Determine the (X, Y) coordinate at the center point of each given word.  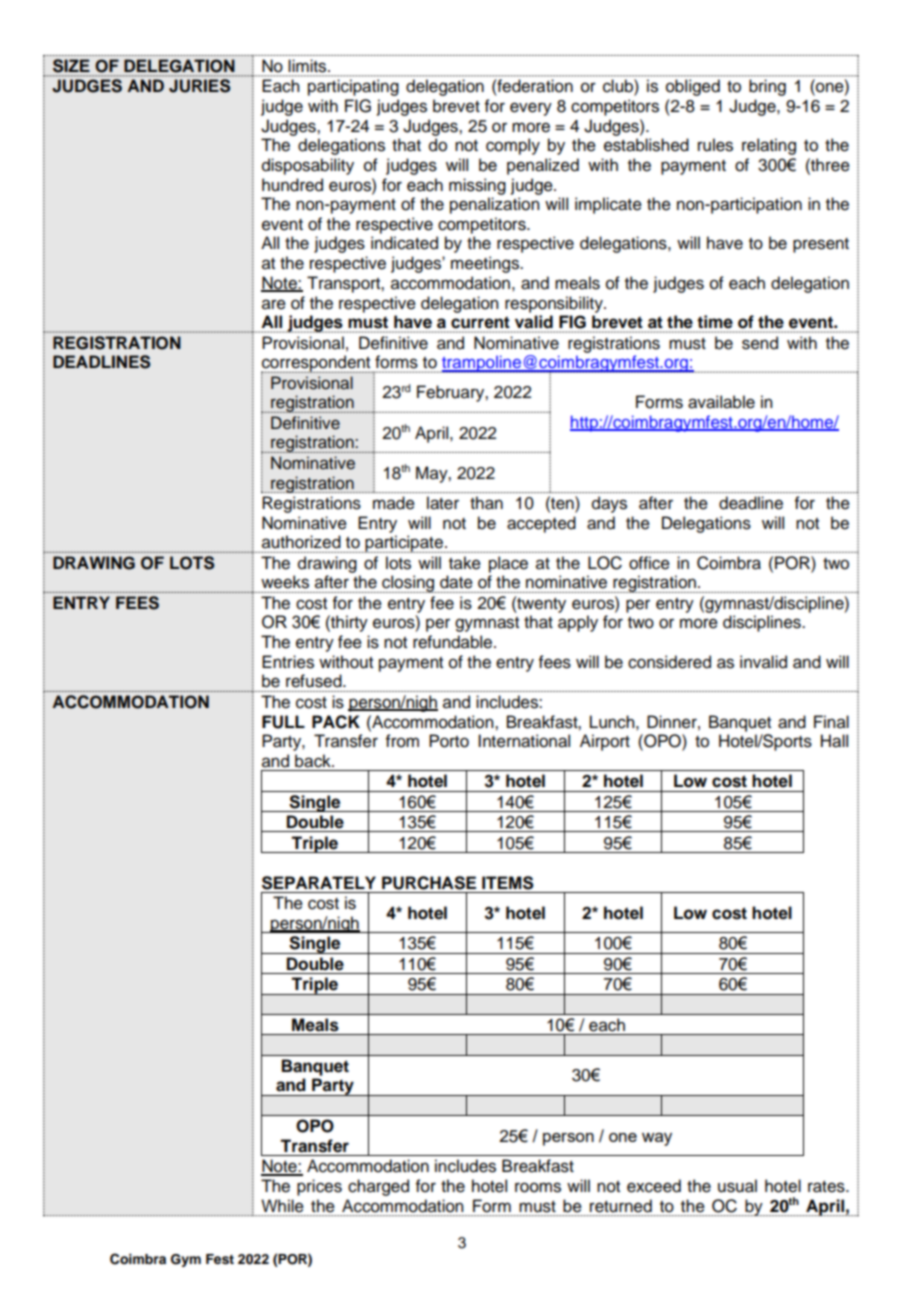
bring (767, 87)
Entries (288, 662)
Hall (834, 741)
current (480, 322)
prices (319, 1187)
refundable (454, 642)
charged (378, 1187)
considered (669, 662)
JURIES (199, 86)
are (274, 304)
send (760, 343)
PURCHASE (429, 883)
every (531, 109)
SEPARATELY (319, 883)
